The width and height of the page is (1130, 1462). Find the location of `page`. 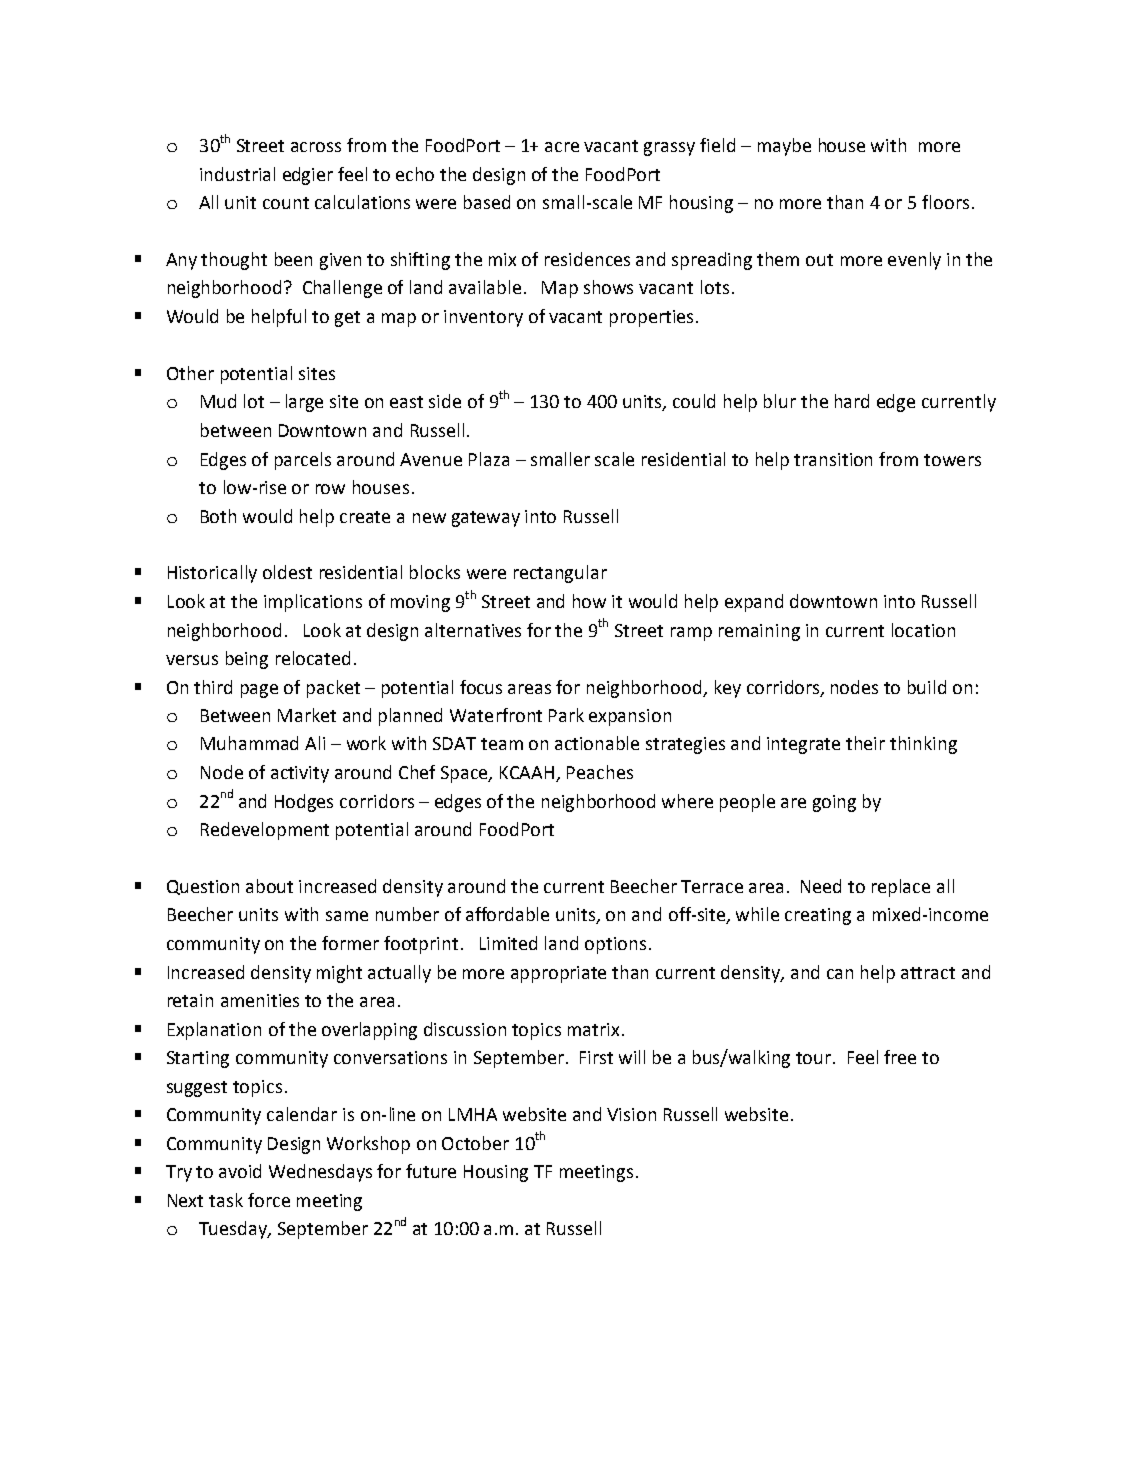

page is located at coordinates (259, 691).
